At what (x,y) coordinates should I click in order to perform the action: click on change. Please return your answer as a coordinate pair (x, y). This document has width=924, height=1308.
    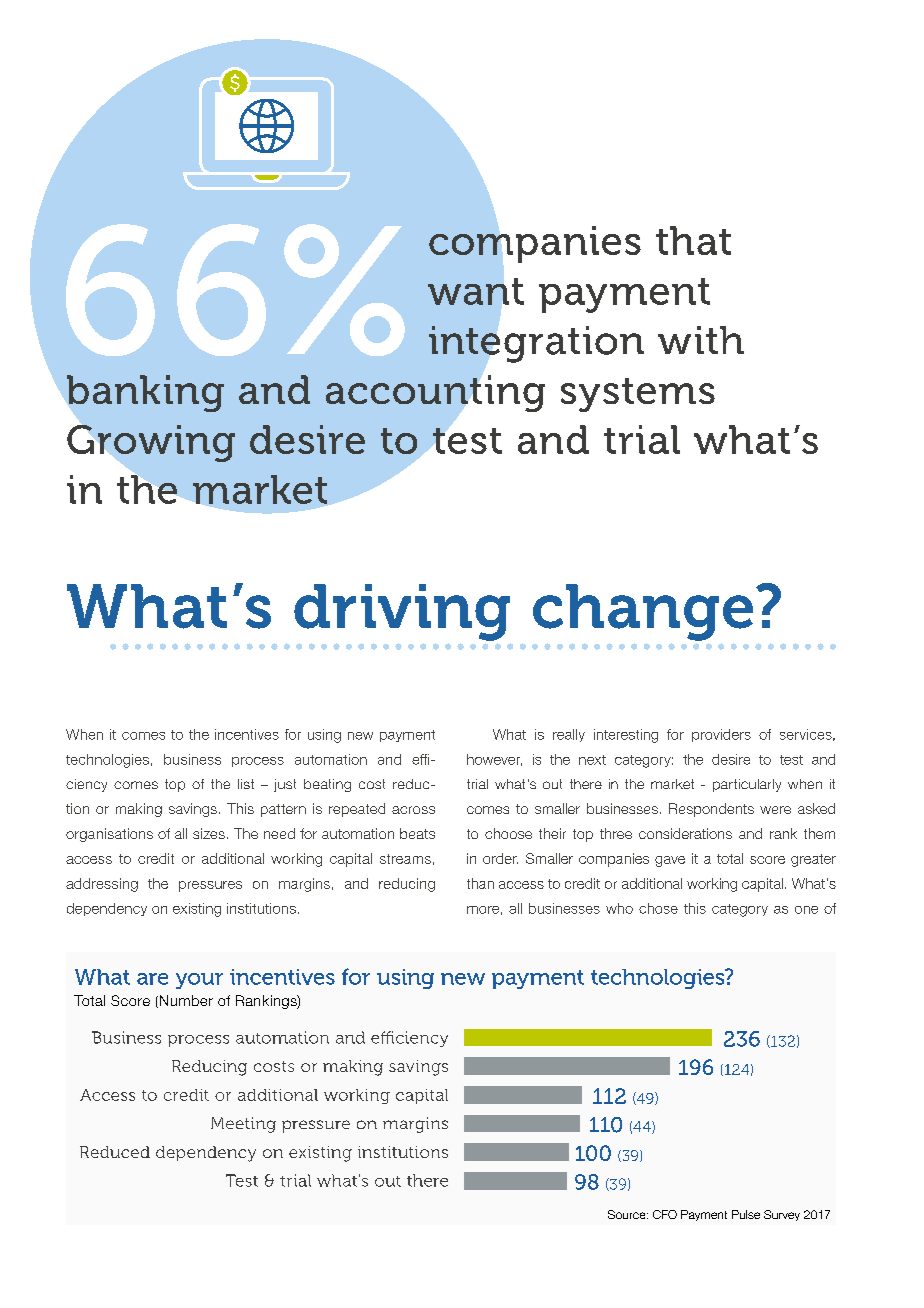
    Looking at the image, I should click on (643, 612).
